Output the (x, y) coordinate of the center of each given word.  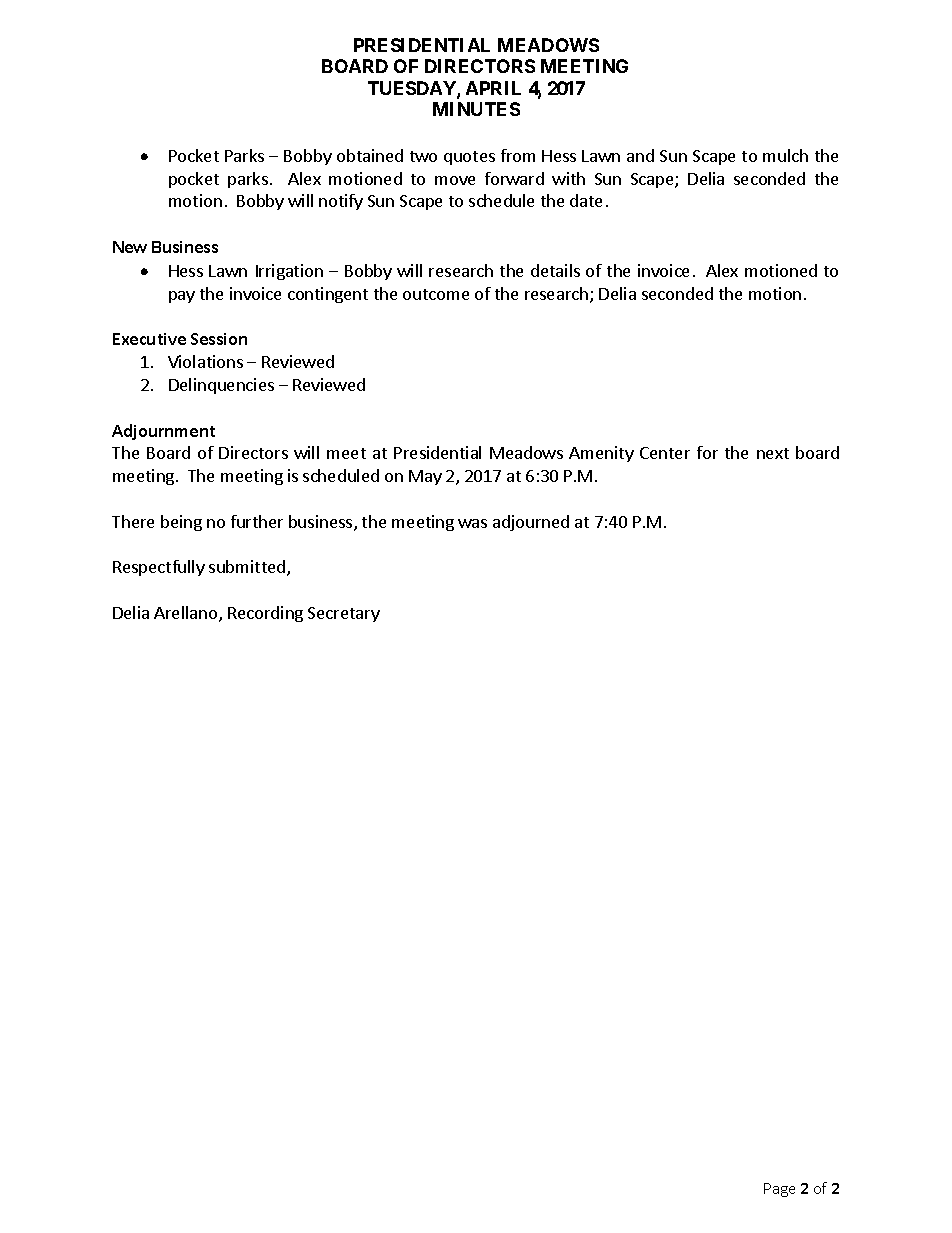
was (472, 523)
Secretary (344, 614)
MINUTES (476, 109)
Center (665, 453)
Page (779, 1190)
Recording (265, 614)
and (640, 155)
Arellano (187, 614)
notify (341, 202)
